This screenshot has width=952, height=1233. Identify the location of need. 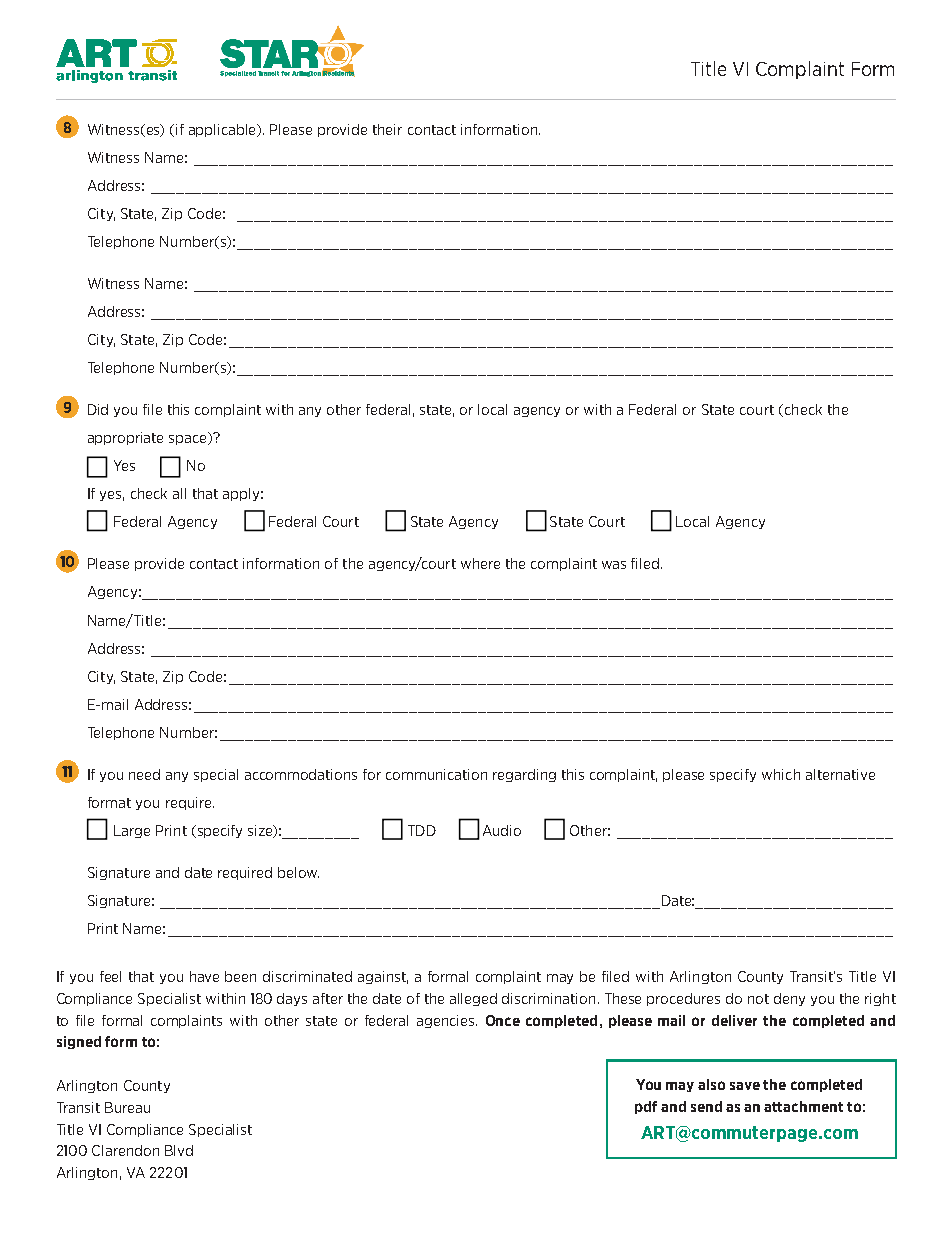
(144, 774).
